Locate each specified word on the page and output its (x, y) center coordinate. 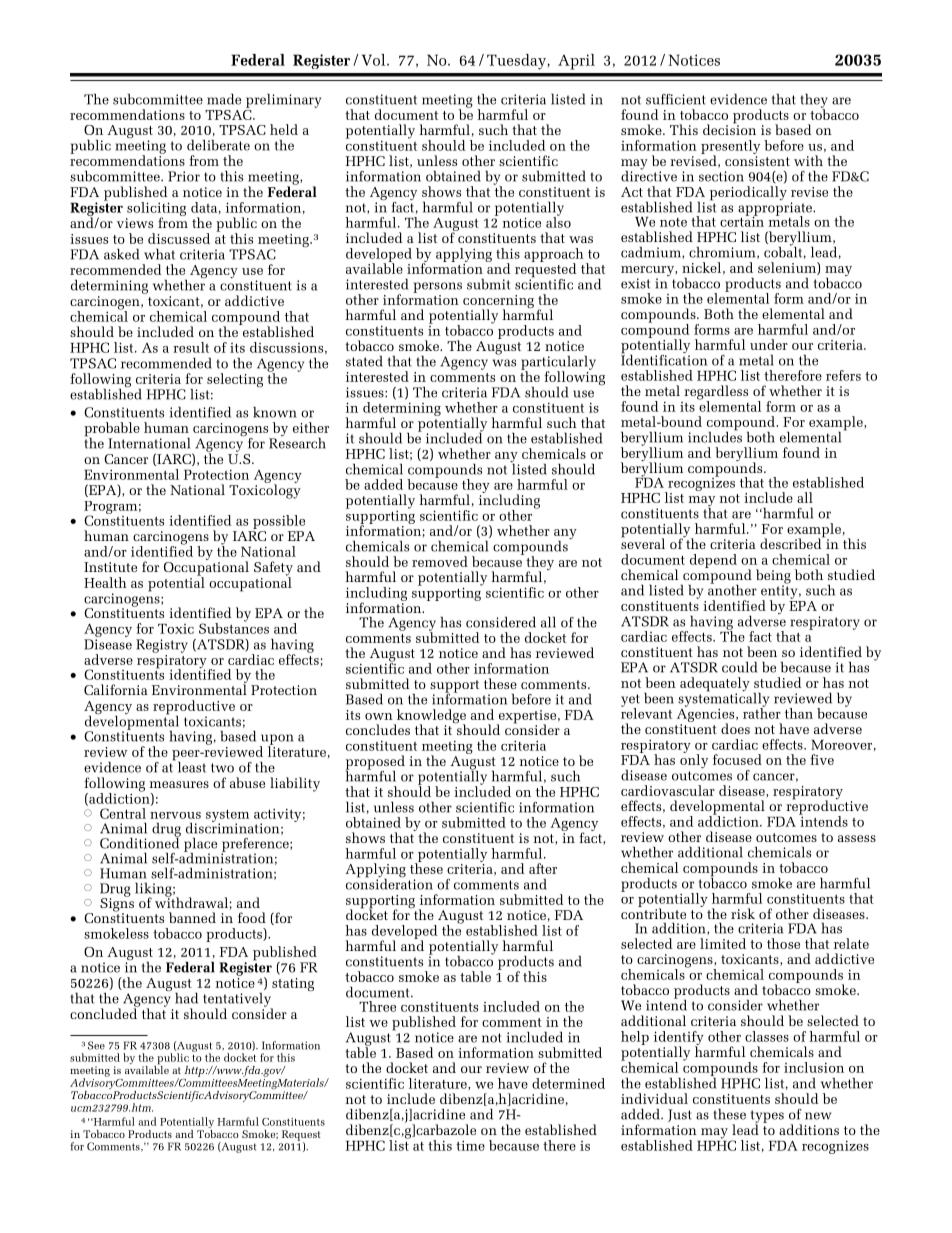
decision (729, 128)
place (200, 846)
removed (440, 561)
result (191, 347)
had (186, 998)
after (543, 868)
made (224, 99)
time (470, 1145)
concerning (498, 303)
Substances (234, 627)
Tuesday (517, 62)
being (773, 577)
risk (743, 913)
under (769, 344)
